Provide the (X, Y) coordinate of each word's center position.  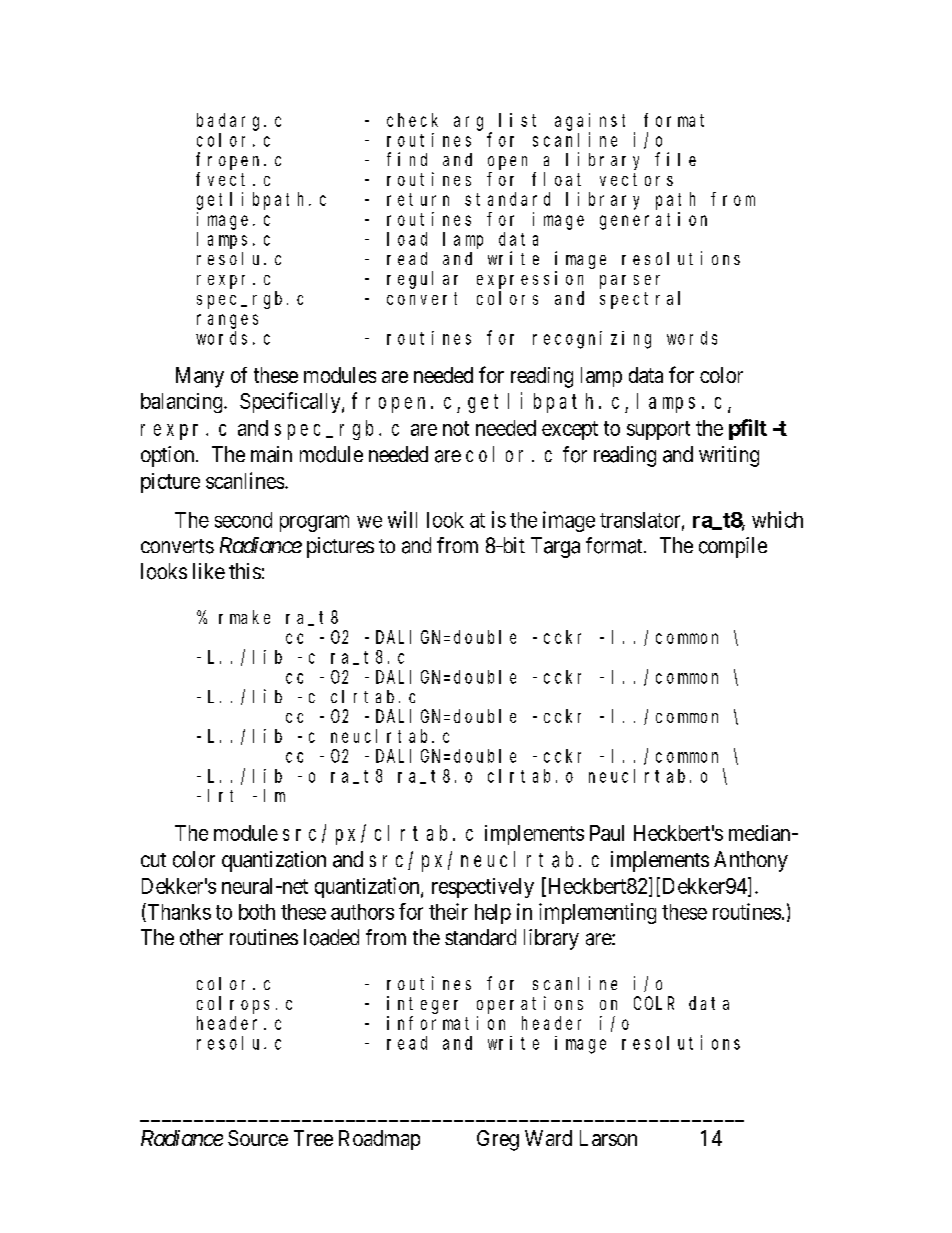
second (243, 520)
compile (733, 547)
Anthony (751, 861)
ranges (227, 321)
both (257, 912)
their (448, 911)
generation (653, 221)
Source (258, 1138)
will (402, 519)
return (418, 199)
